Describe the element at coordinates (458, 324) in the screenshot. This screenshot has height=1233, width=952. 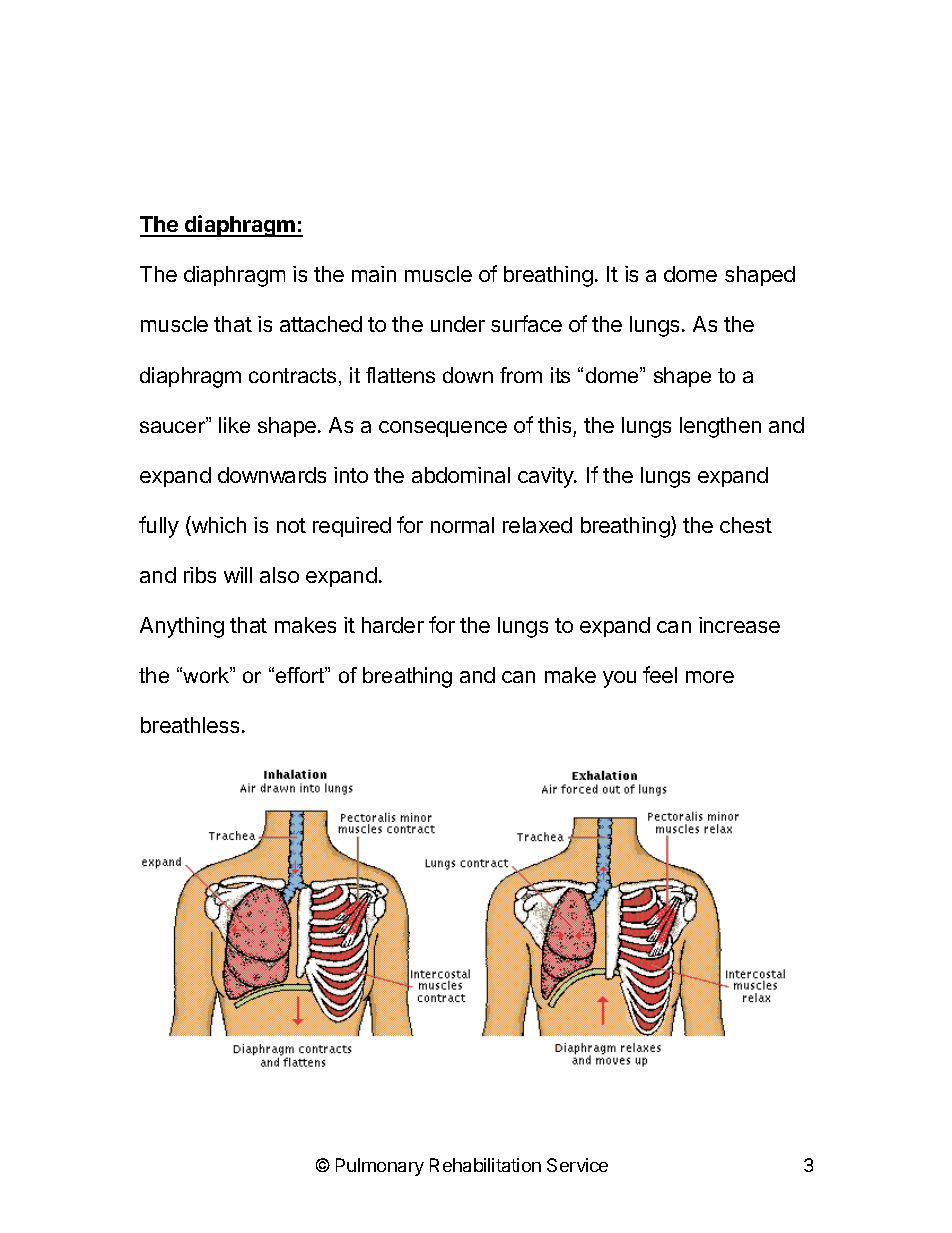
I see `under` at that location.
